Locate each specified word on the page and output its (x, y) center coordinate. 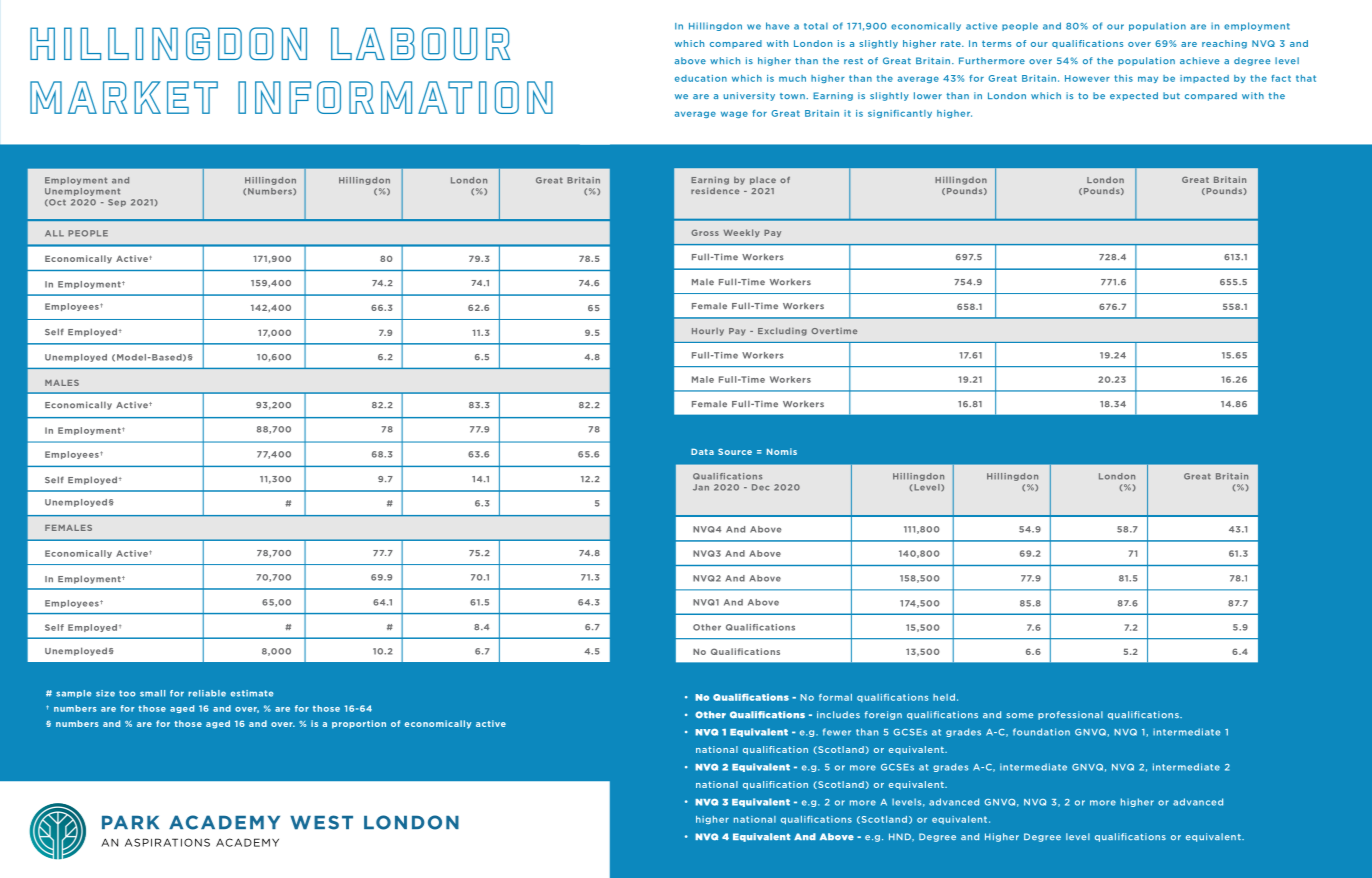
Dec (760, 487)
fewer (837, 732)
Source (735, 451)
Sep (117, 203)
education (701, 78)
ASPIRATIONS (167, 842)
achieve (1199, 60)
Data (702, 451)
